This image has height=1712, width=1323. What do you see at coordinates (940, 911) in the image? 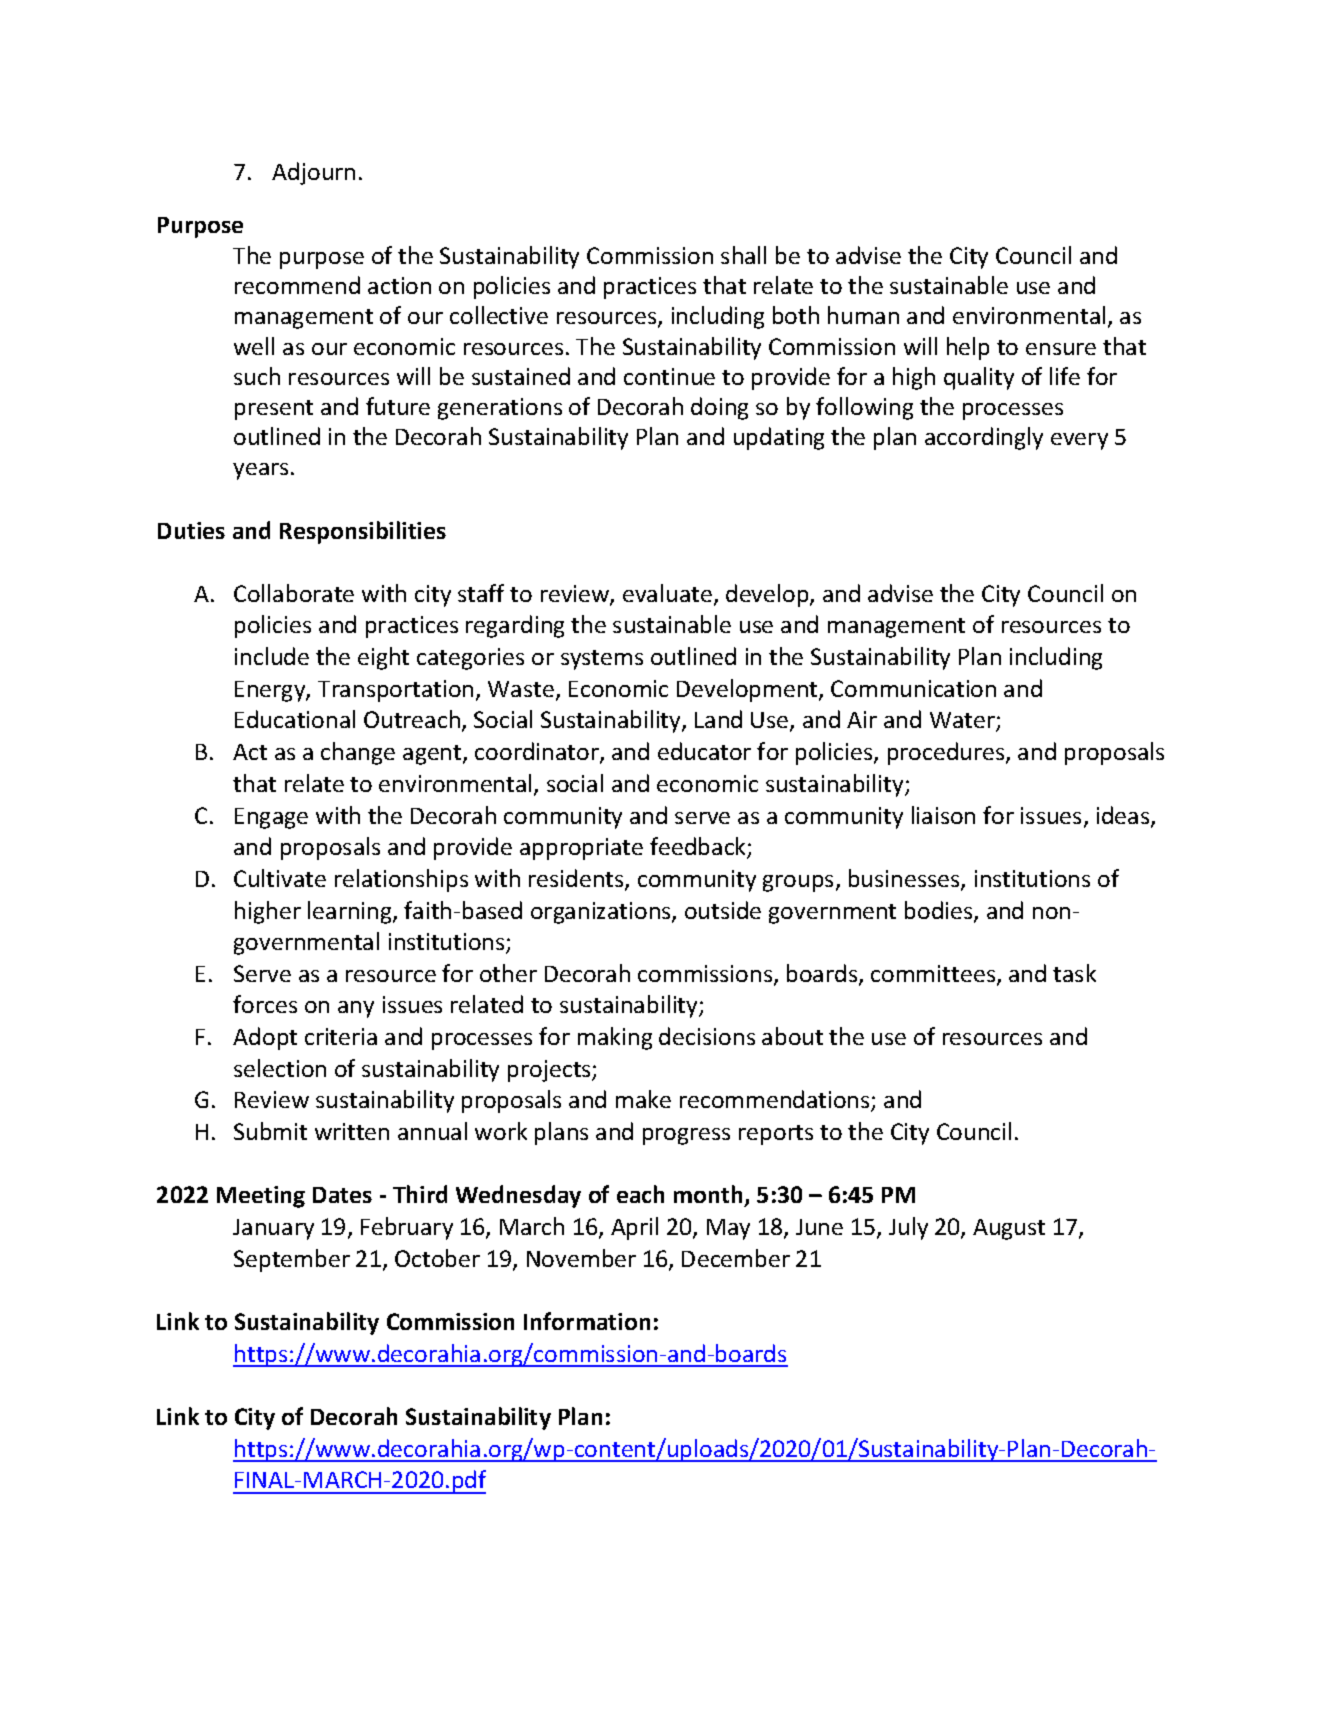
I see `bodies` at bounding box center [940, 911].
